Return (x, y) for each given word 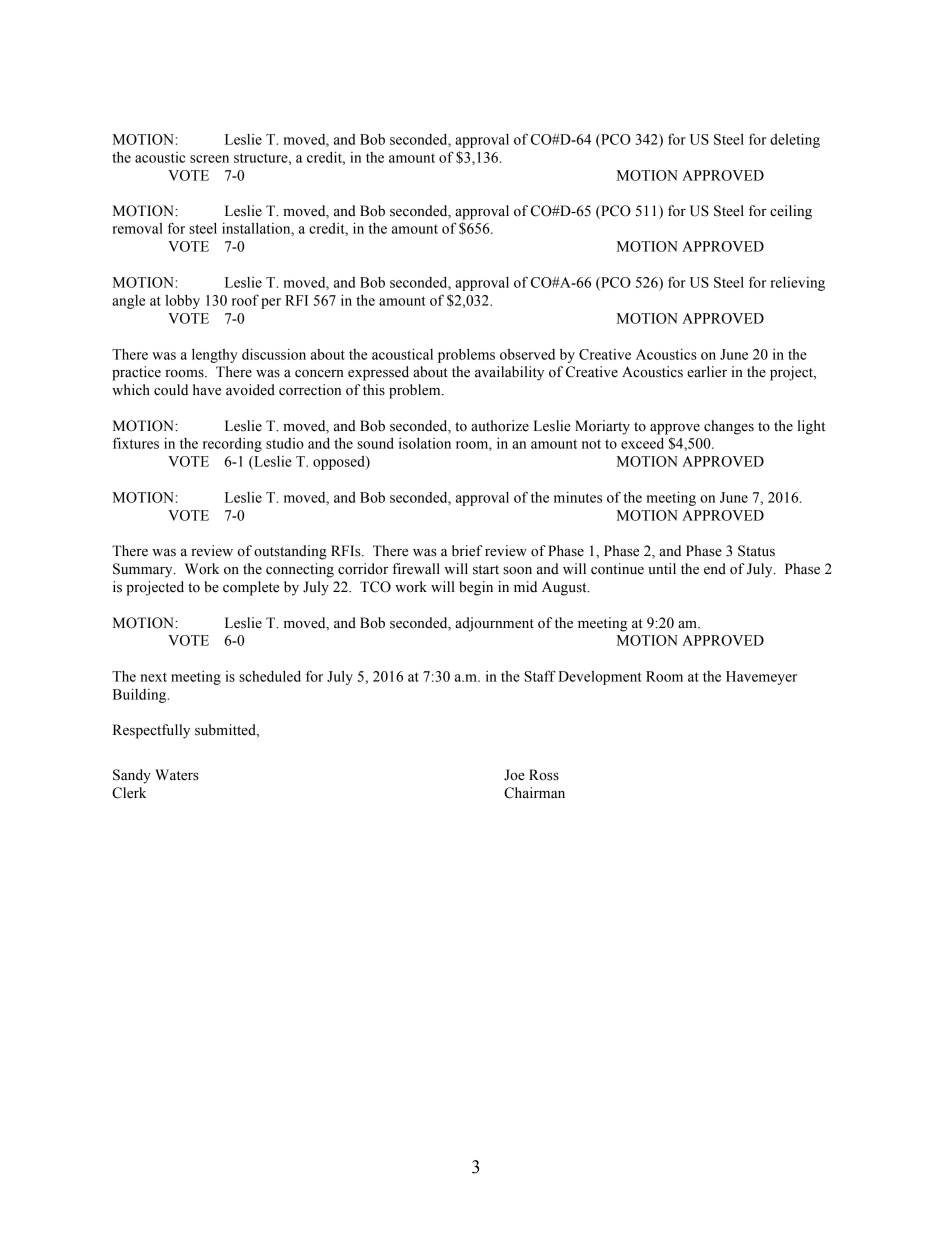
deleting (795, 140)
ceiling (791, 212)
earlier (707, 372)
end (715, 569)
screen (209, 159)
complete (251, 588)
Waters (177, 775)
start (486, 570)
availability (509, 373)
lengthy (215, 355)
